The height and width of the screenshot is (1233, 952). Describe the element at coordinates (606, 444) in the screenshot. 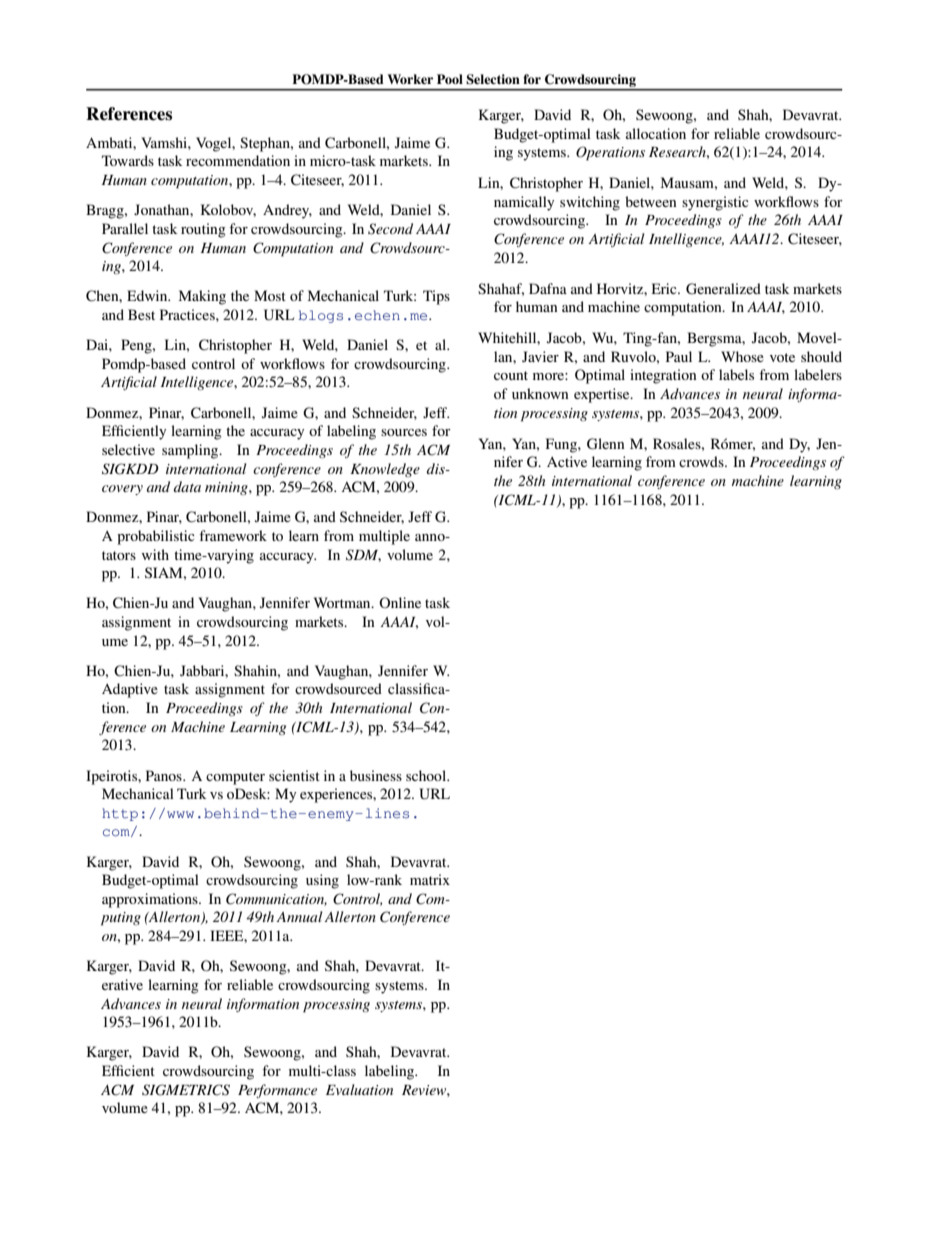

I see `Glenn` at that location.
